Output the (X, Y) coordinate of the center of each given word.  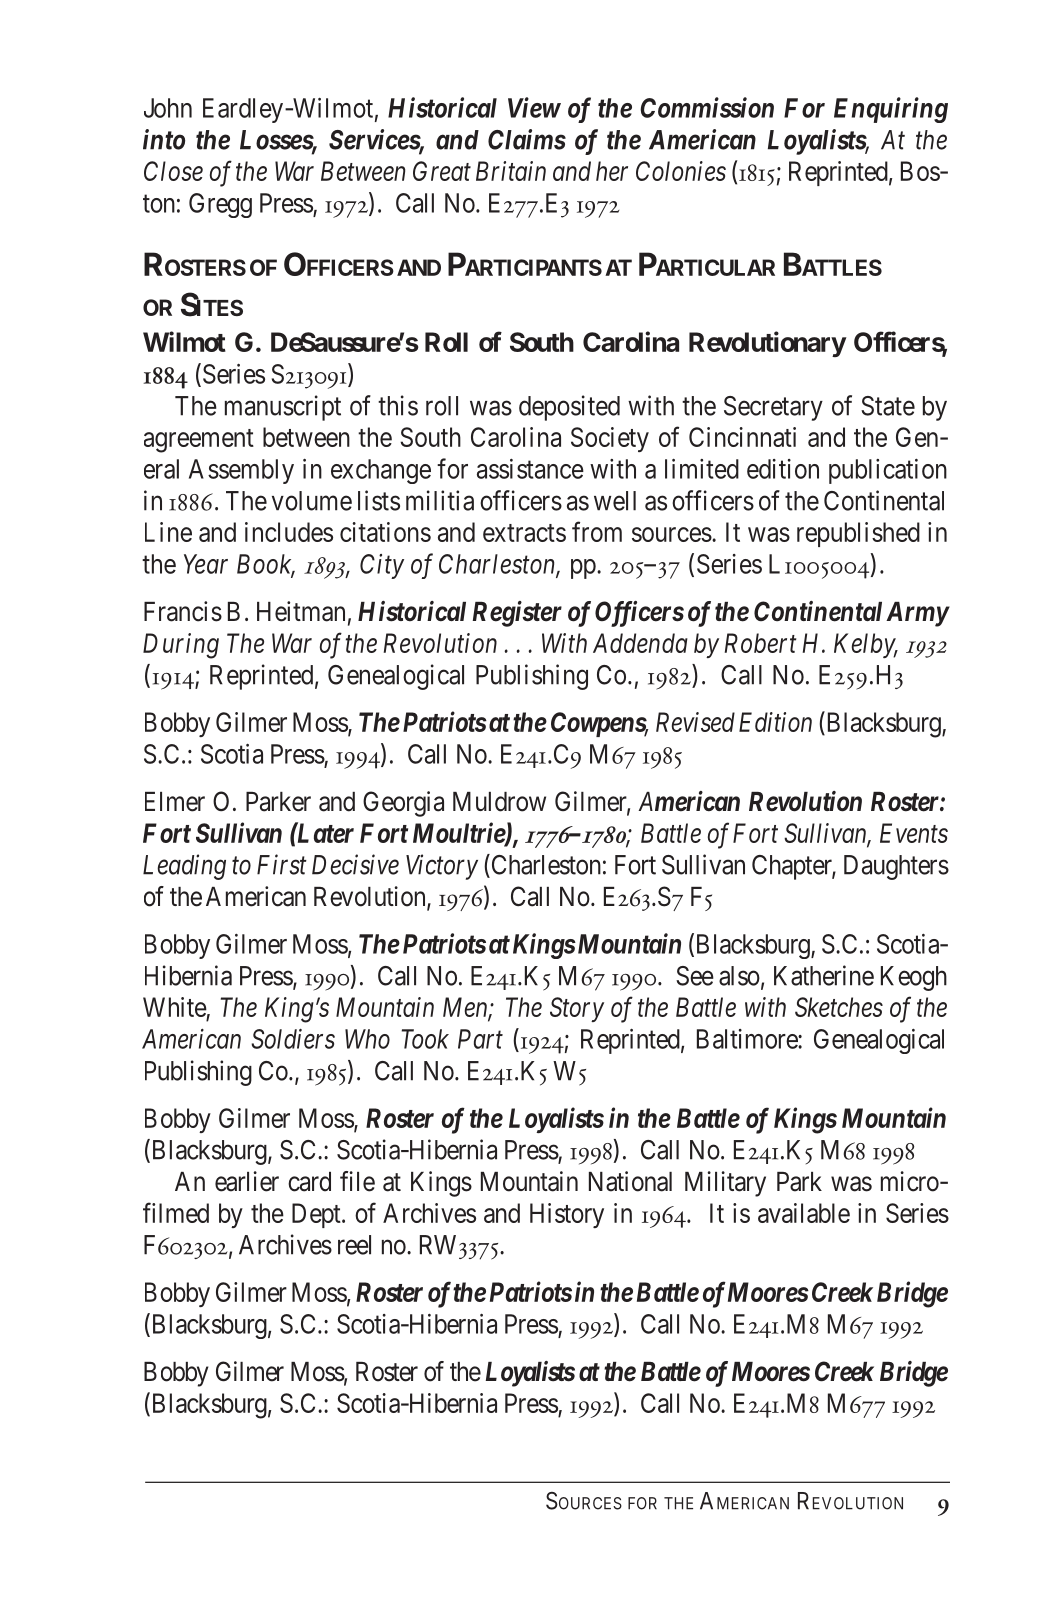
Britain (511, 171)
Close (173, 171)
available (804, 1213)
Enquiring (891, 110)
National (630, 1181)
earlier (247, 1181)
